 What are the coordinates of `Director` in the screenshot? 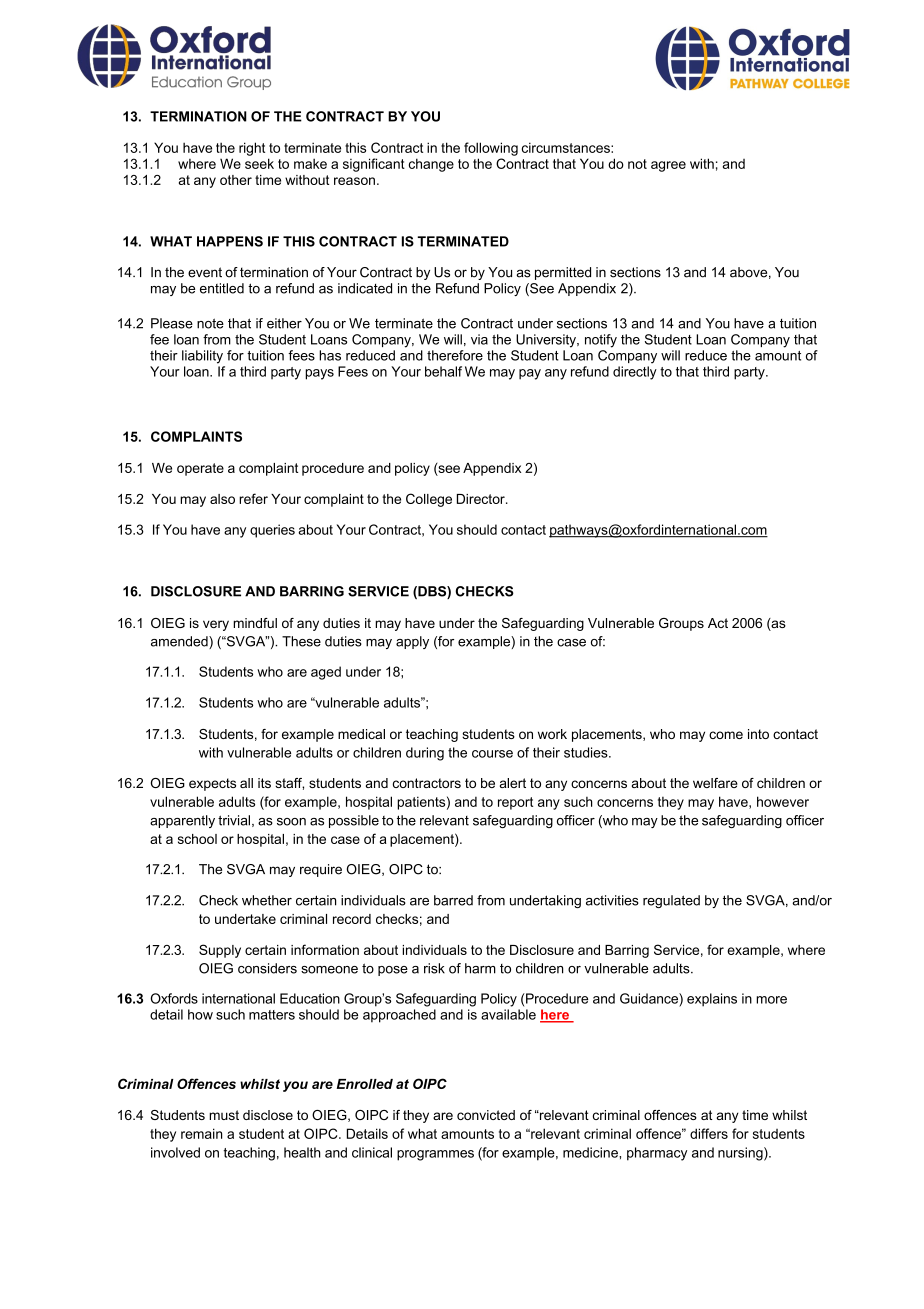 It's located at (482, 499).
